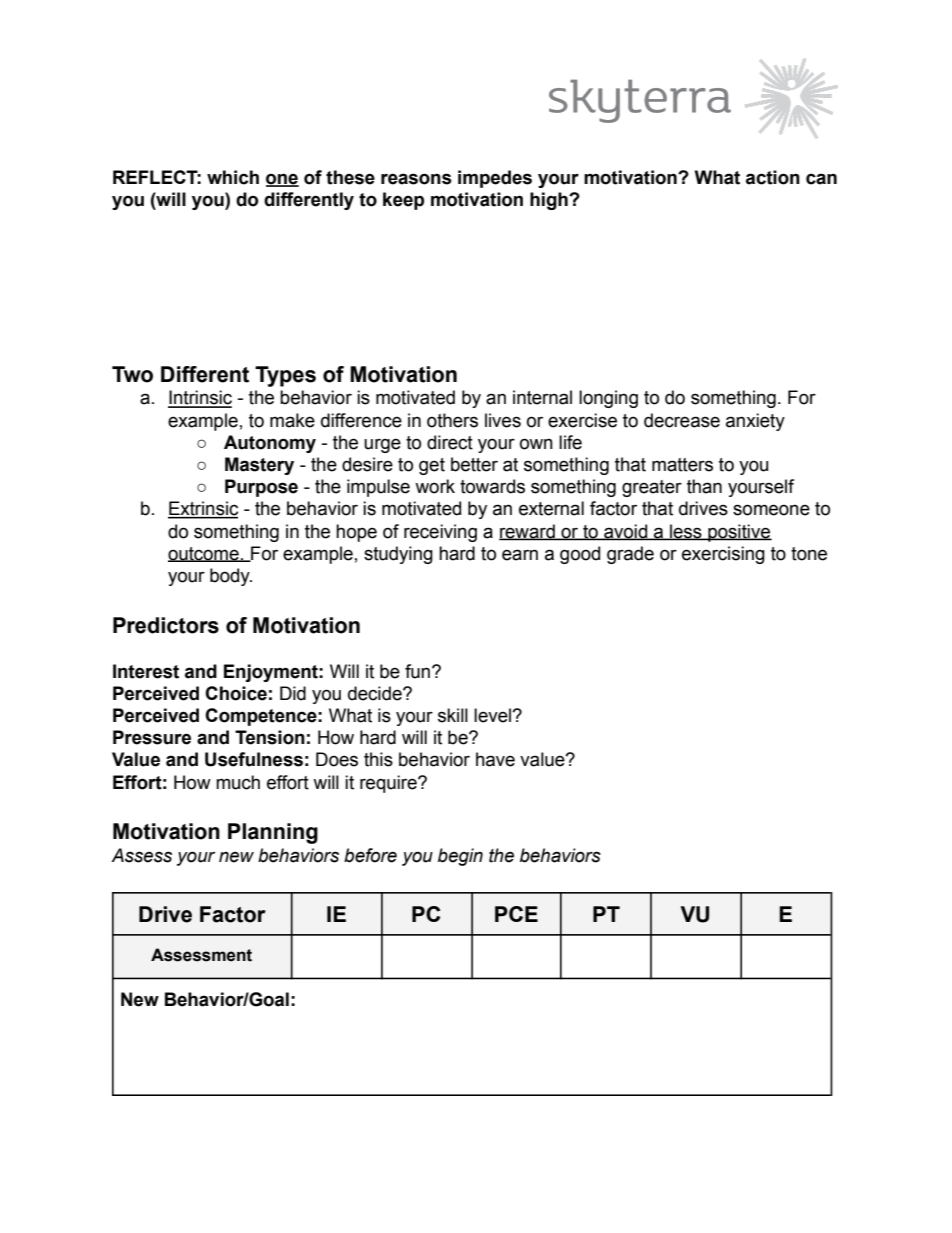  Describe the element at coordinates (236, 693) in the page. I see `Choice` at that location.
